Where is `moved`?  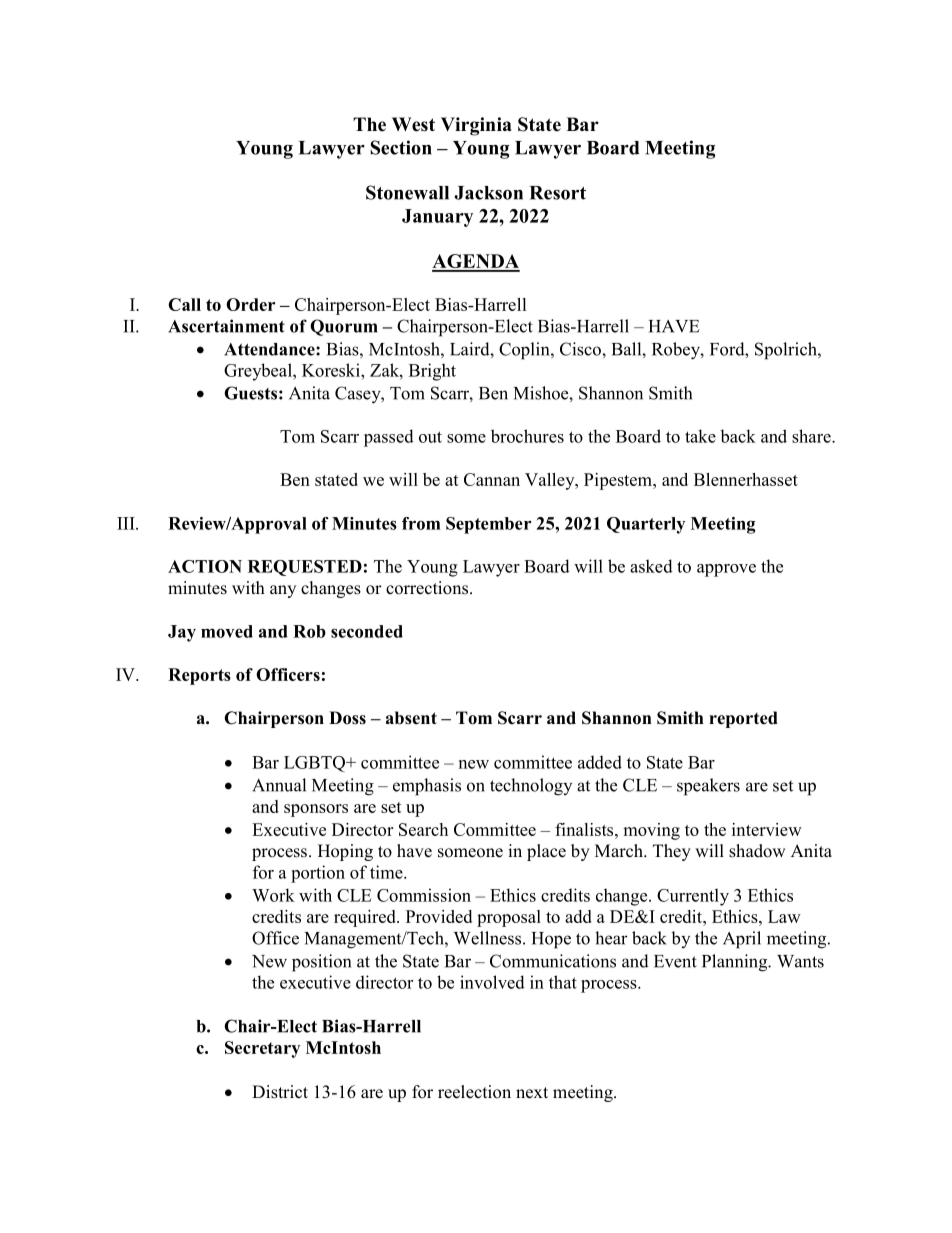 moved is located at coordinates (227, 631).
